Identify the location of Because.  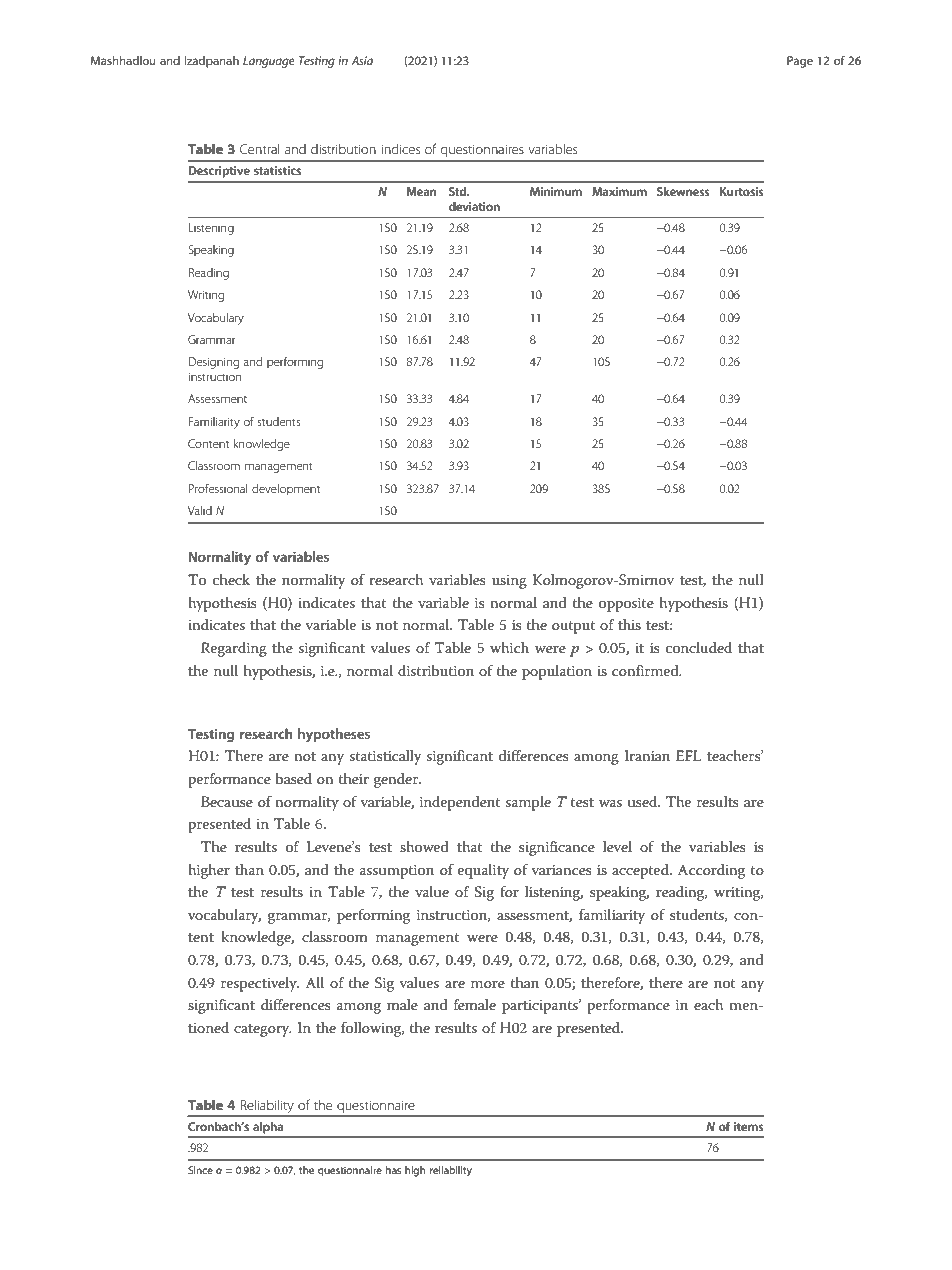
(227, 801).
